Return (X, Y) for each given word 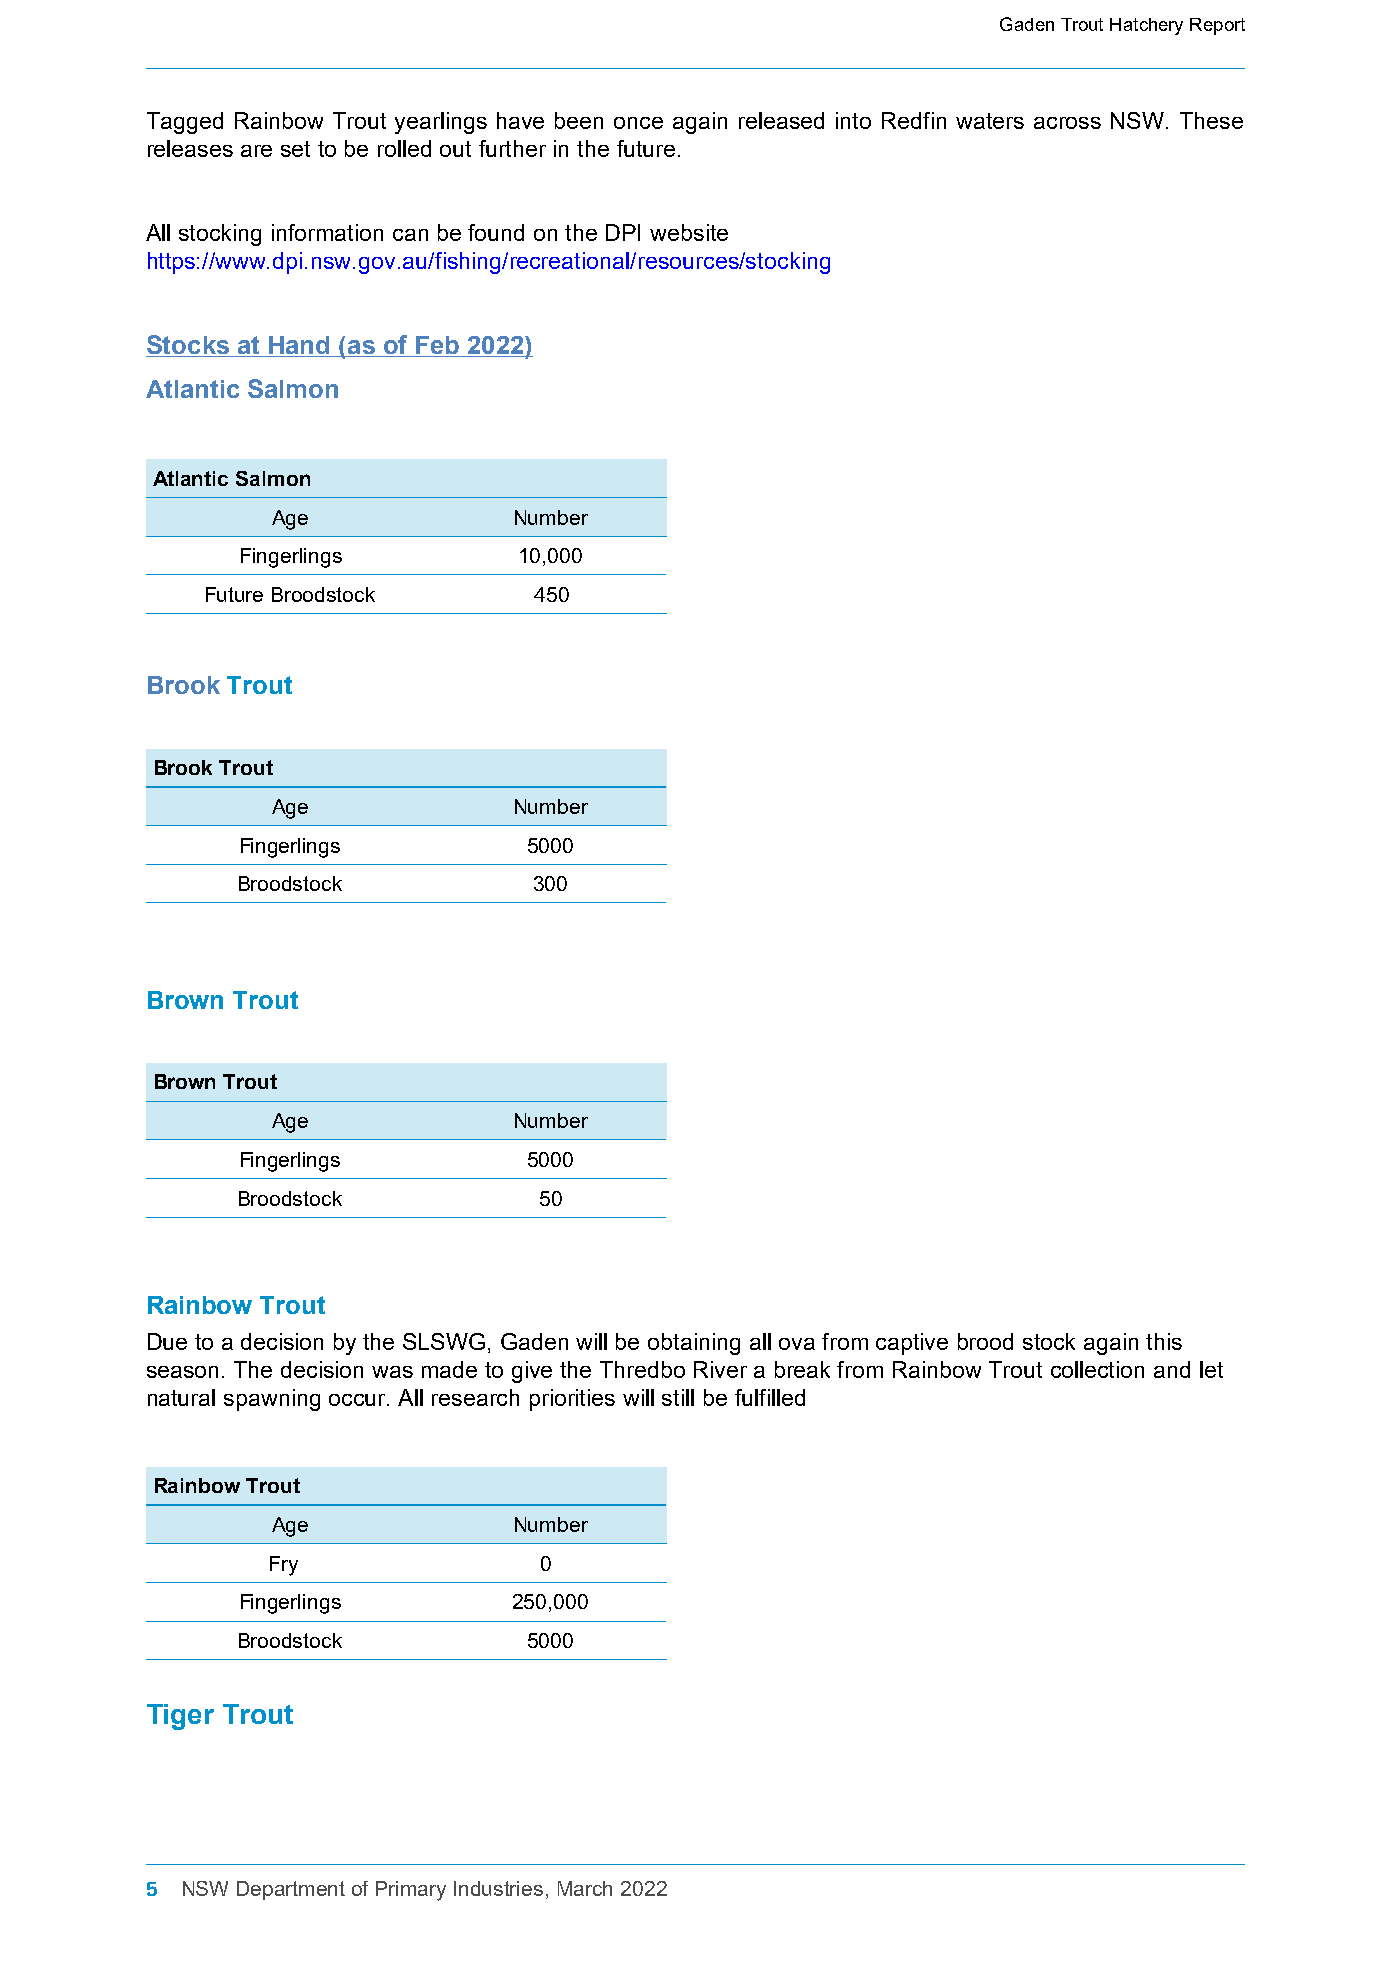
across (1067, 123)
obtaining (694, 1344)
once (638, 123)
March (585, 1888)
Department (291, 1890)
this (1164, 1341)
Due (167, 1341)
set (295, 149)
